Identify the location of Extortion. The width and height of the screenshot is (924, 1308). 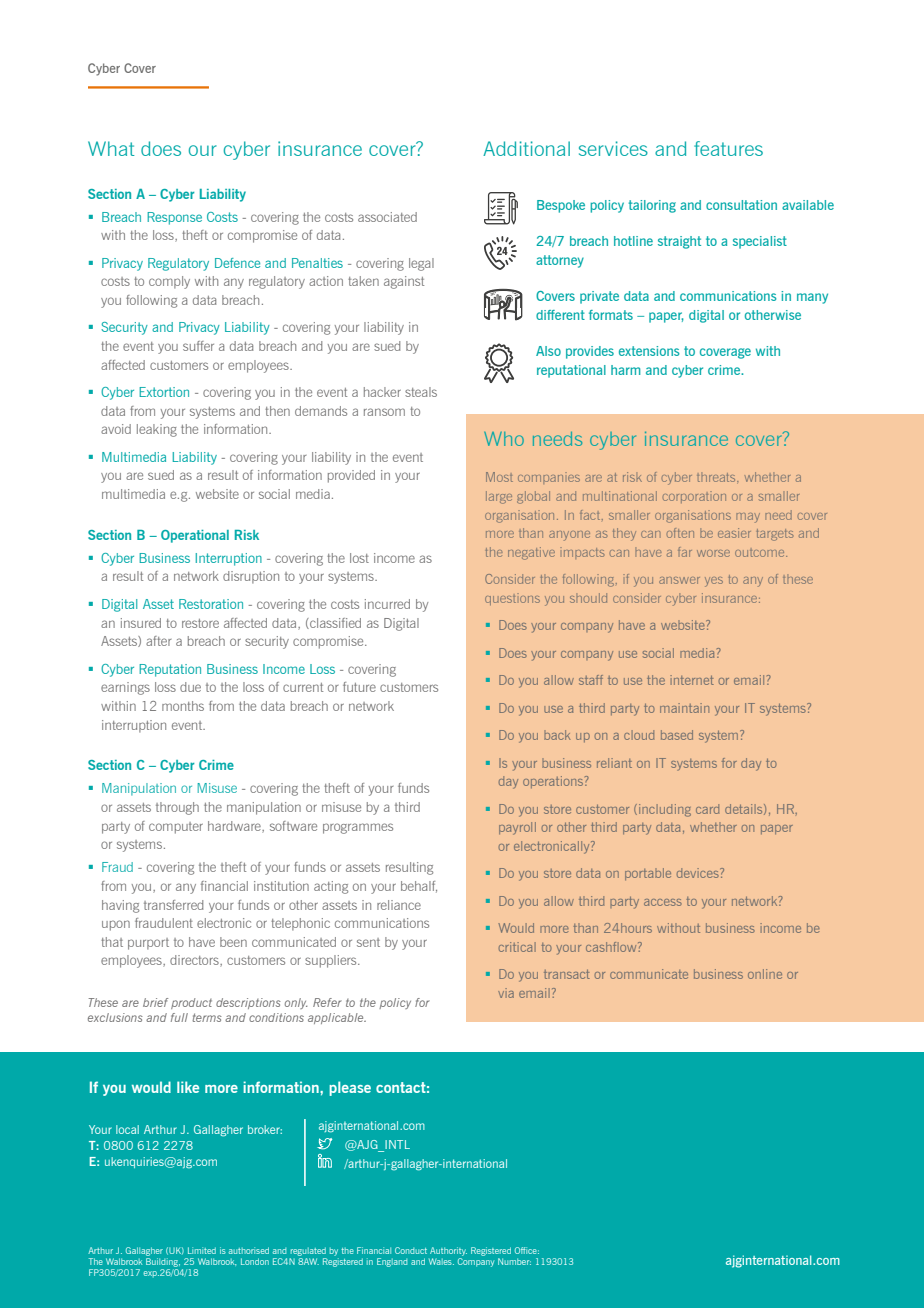
(164, 392).
